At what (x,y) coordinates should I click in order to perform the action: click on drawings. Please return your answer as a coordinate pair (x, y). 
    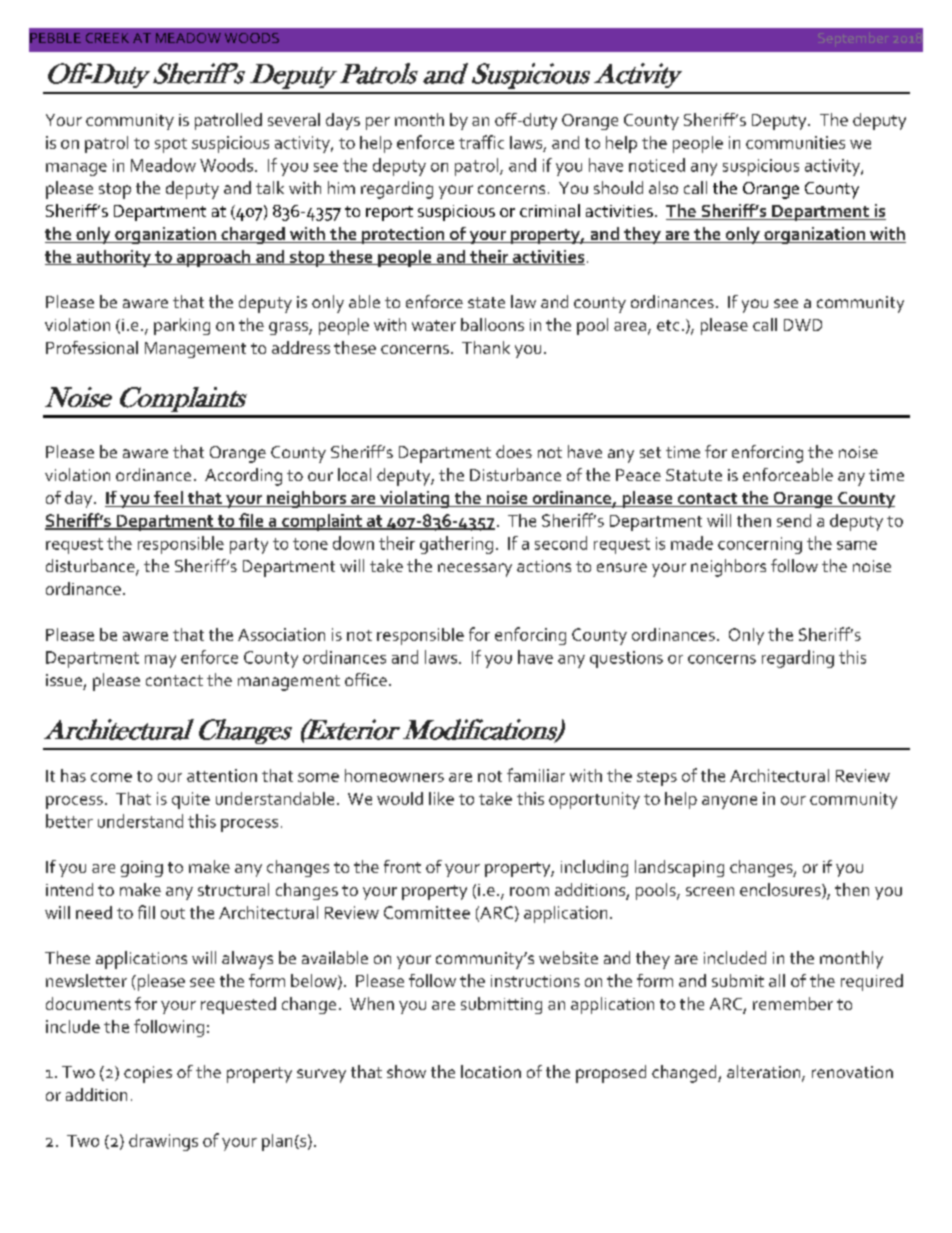
    Looking at the image, I should click on (163, 1142).
